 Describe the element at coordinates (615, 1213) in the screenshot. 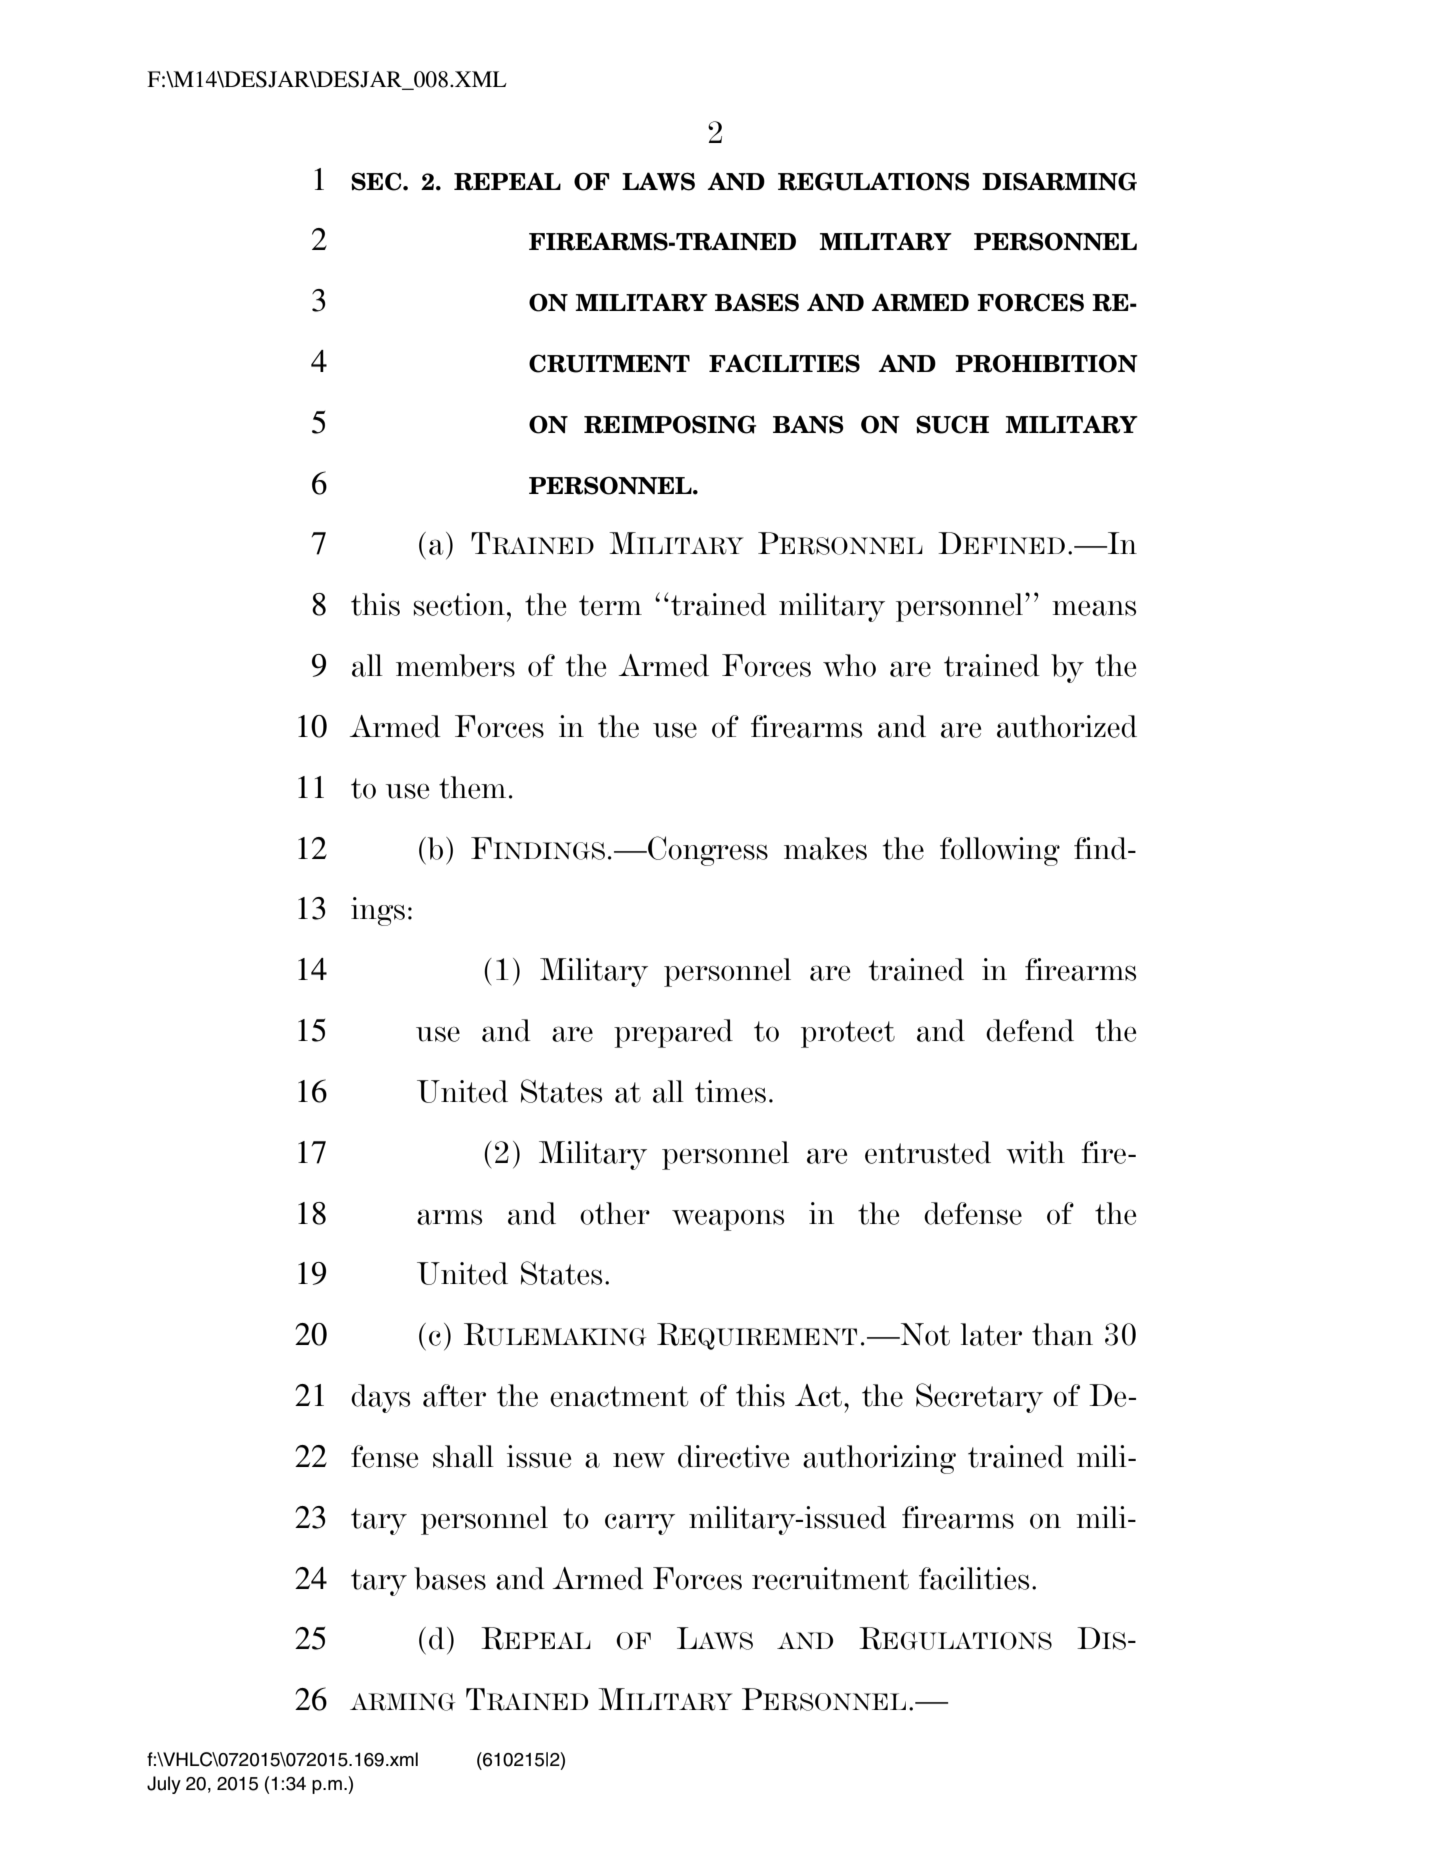

I see `other` at that location.
